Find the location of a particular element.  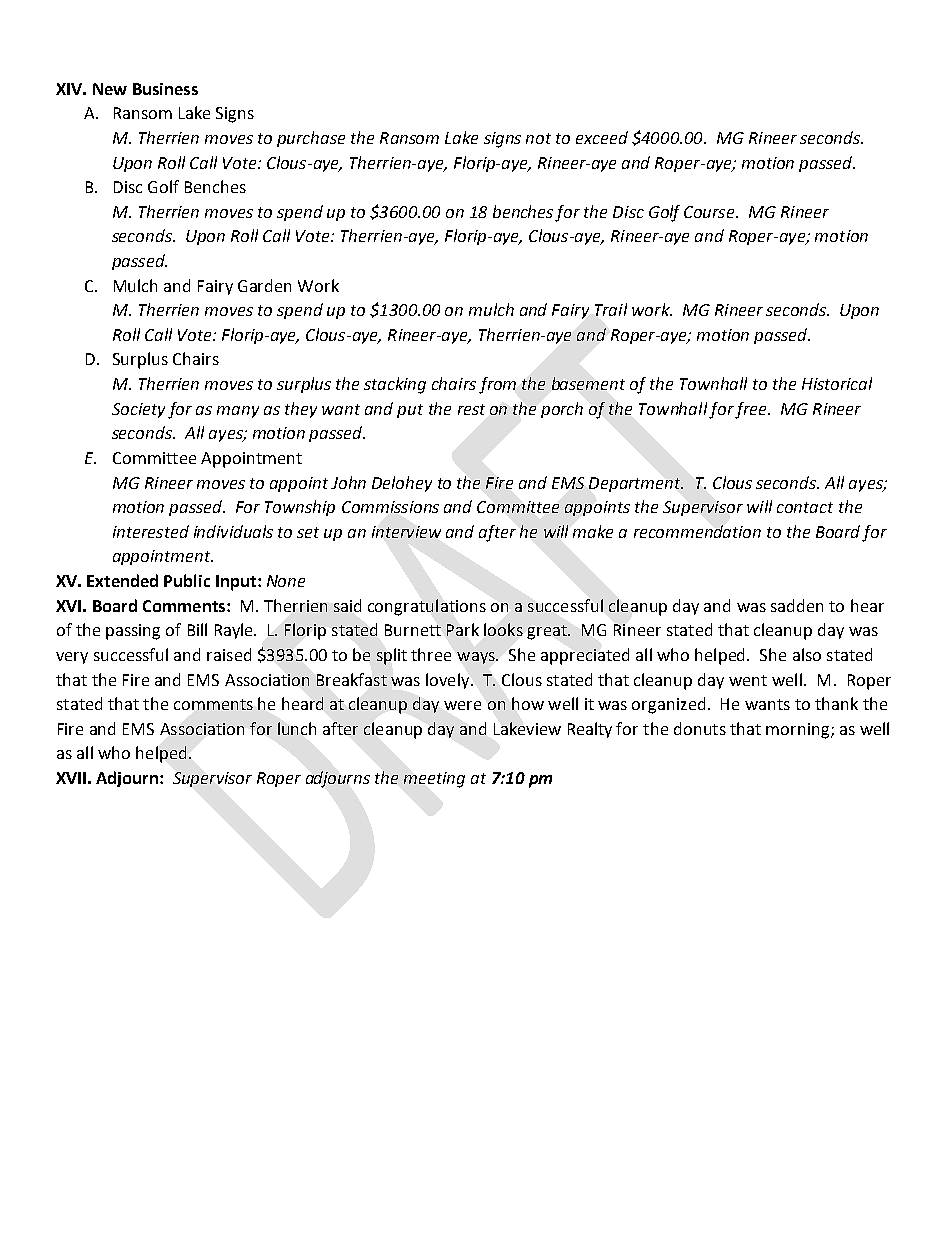

meeting is located at coordinates (434, 780).
